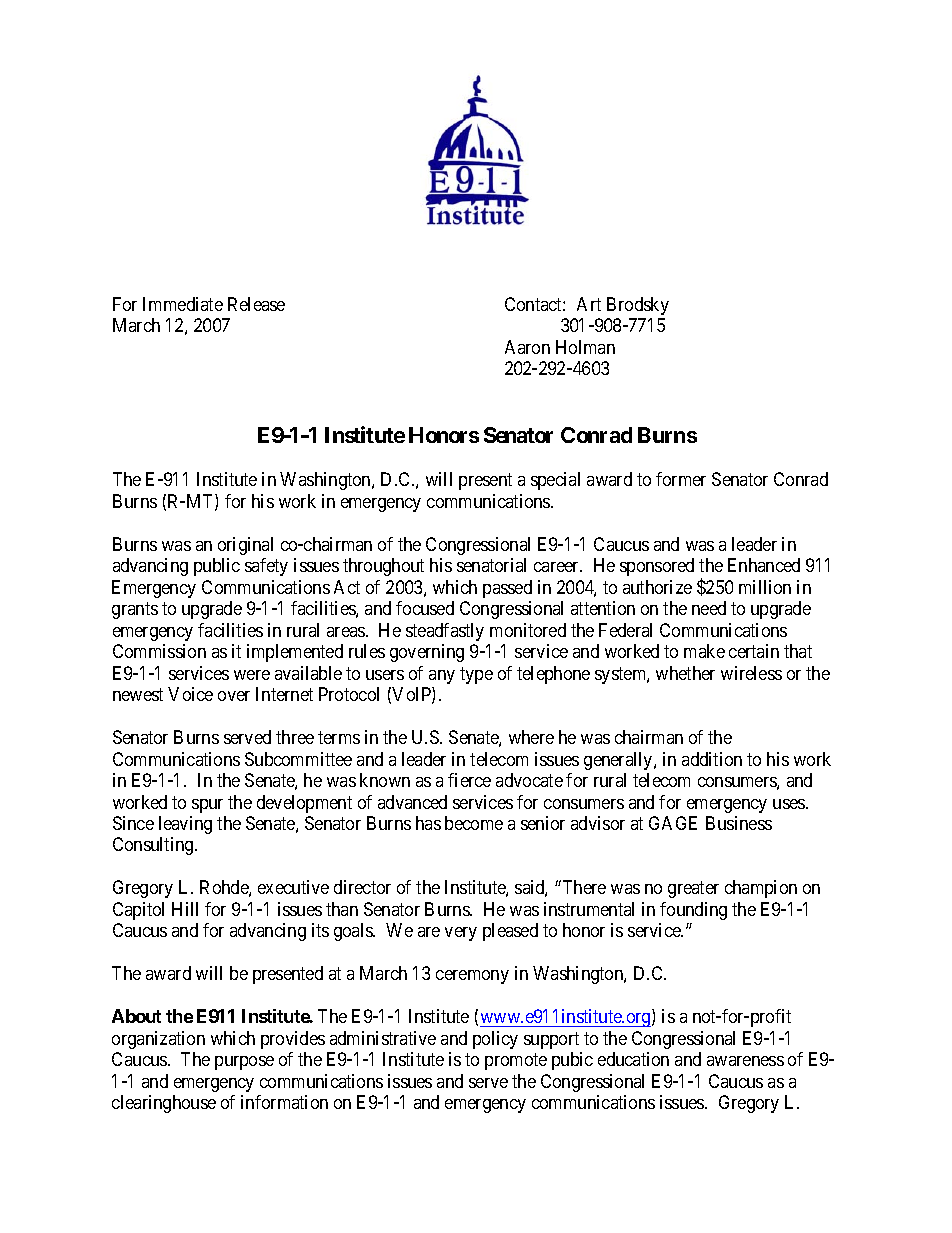 The image size is (952, 1233). I want to click on awareness, so click(745, 1061).
